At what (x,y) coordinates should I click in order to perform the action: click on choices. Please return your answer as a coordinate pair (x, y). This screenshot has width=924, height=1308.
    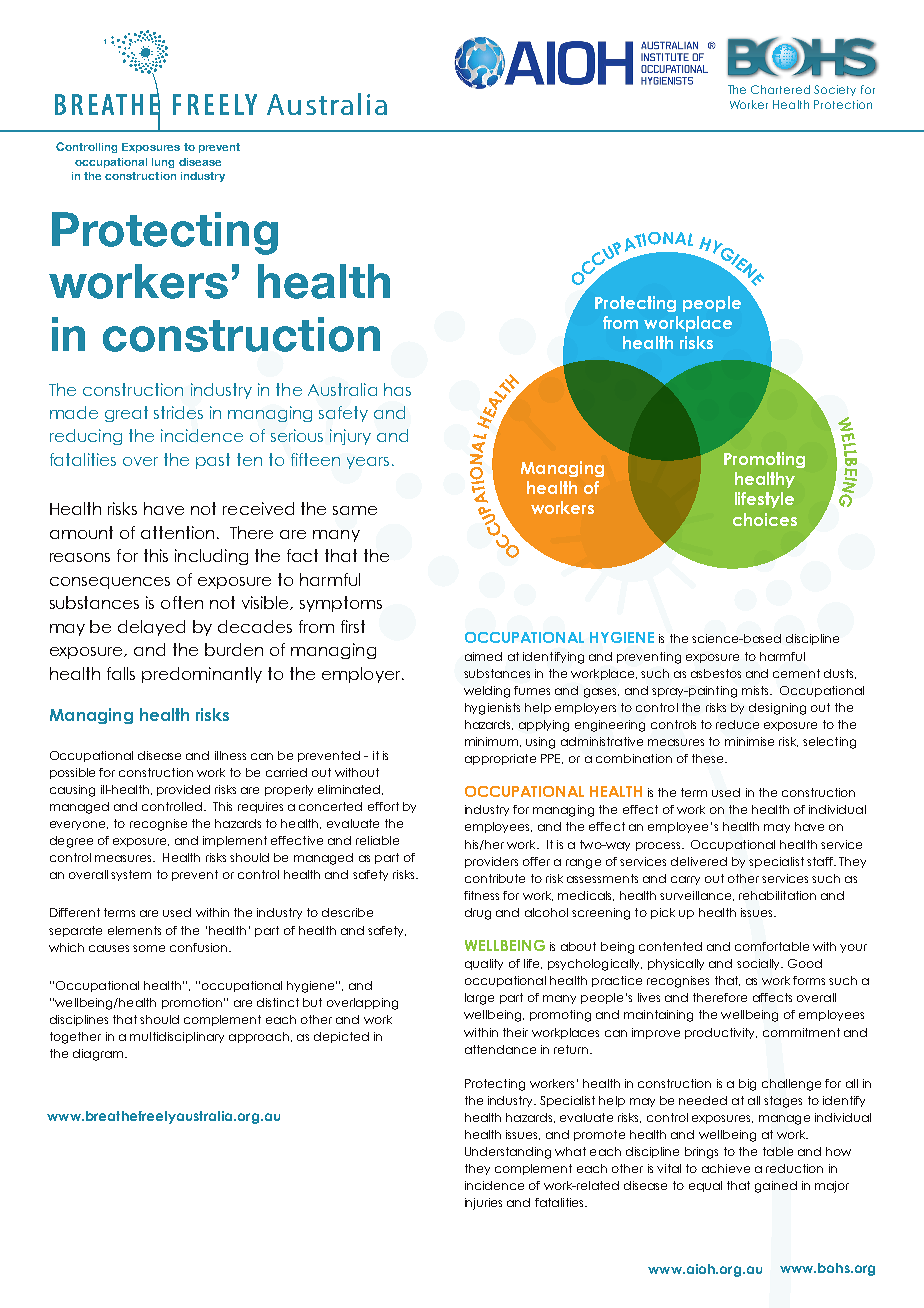
    Looking at the image, I should click on (765, 519).
